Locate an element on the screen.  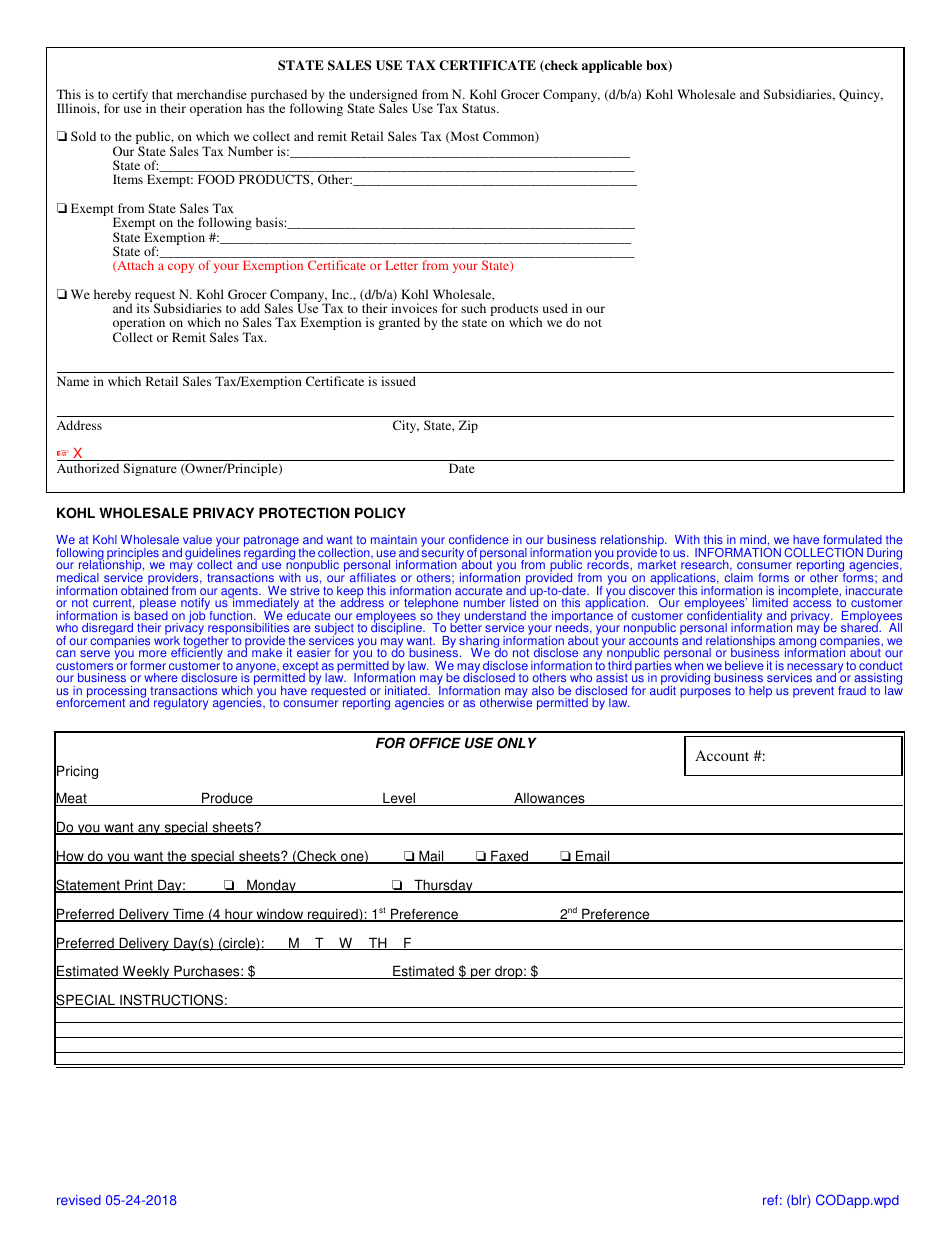
INSTRUCTIONS is located at coordinates (171, 1001).
